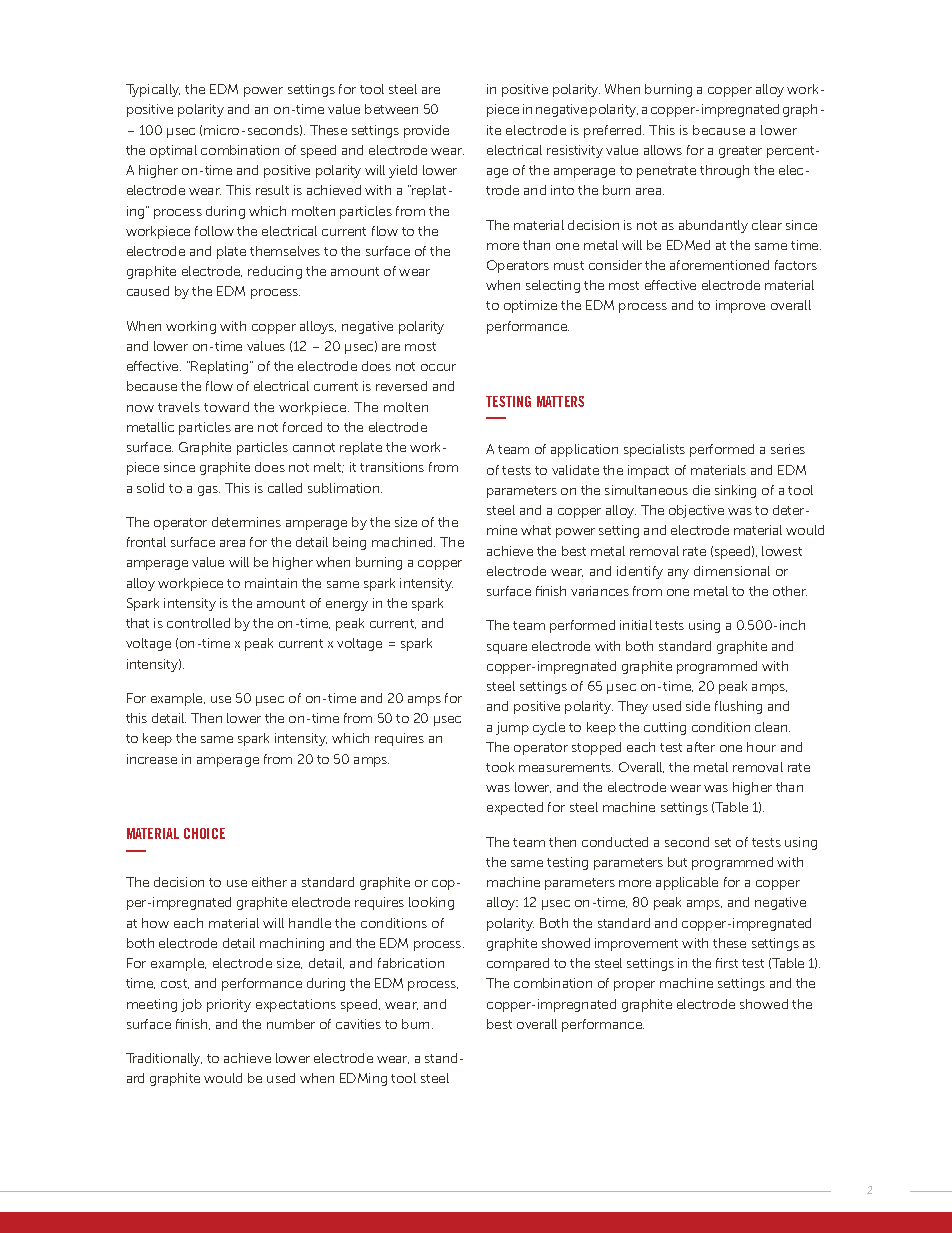 The image size is (952, 1233). What do you see at coordinates (226, 407) in the screenshot?
I see `toward` at bounding box center [226, 407].
